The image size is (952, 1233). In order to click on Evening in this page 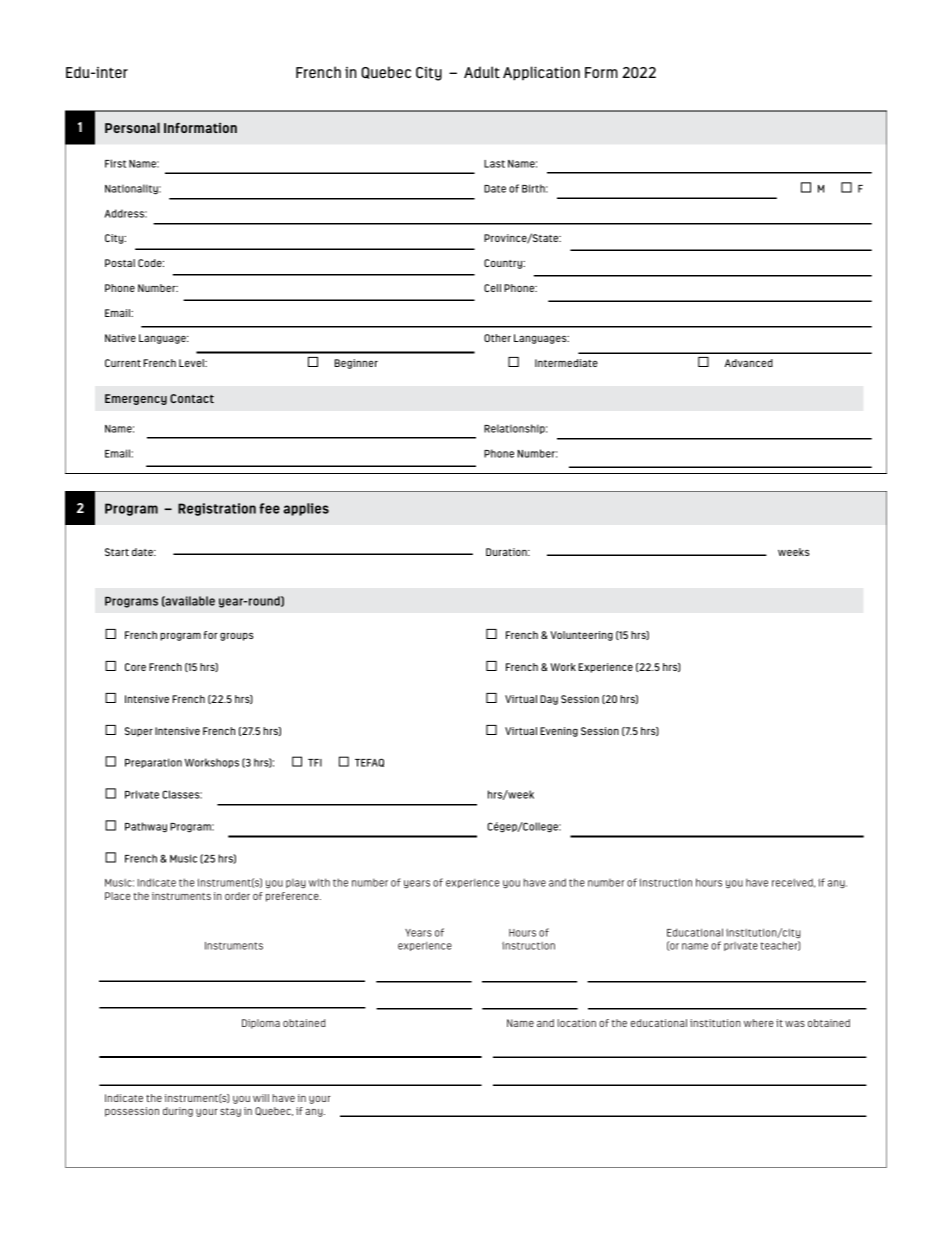, I will do `click(559, 732)`.
